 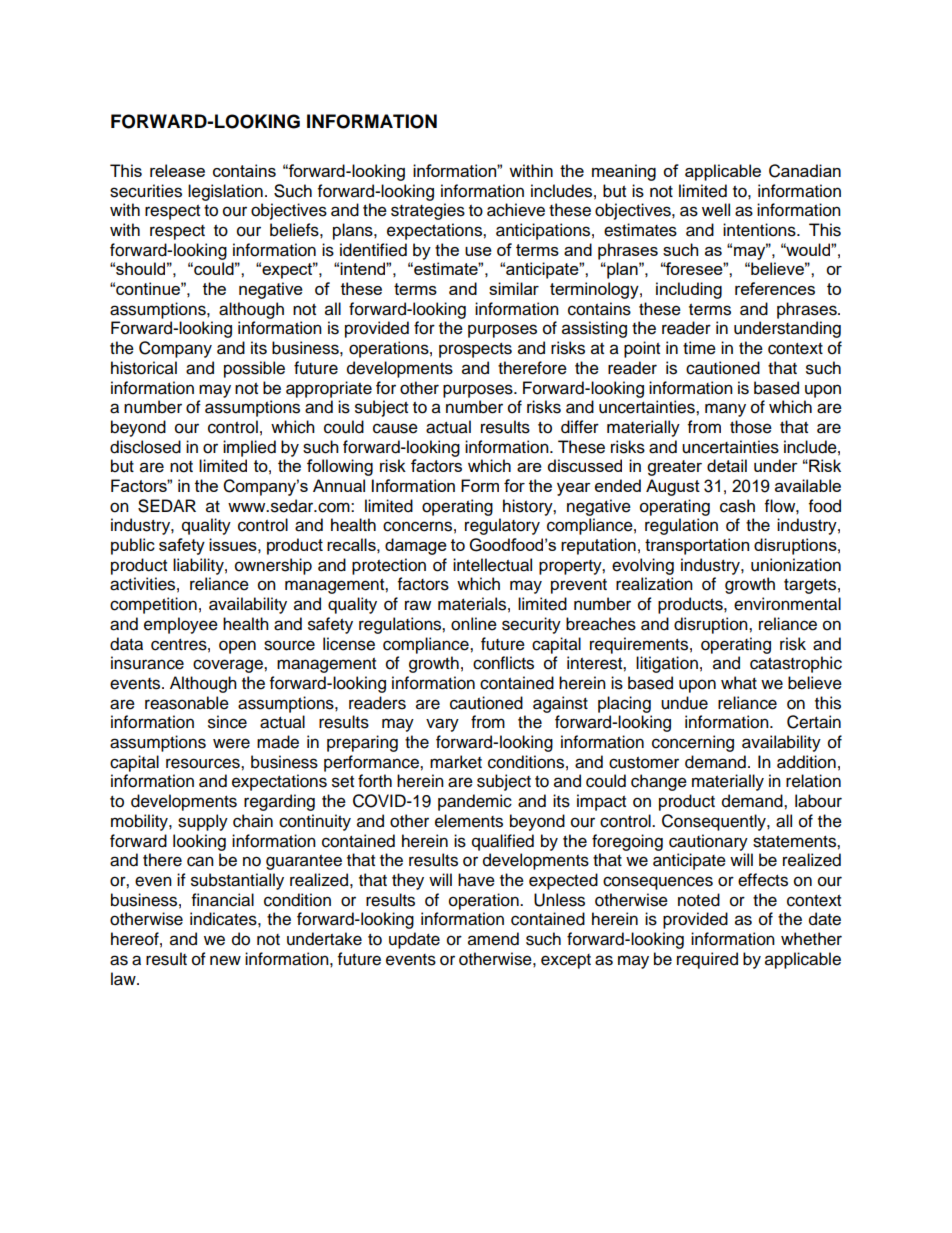 I want to click on legislation, so click(x=225, y=192).
